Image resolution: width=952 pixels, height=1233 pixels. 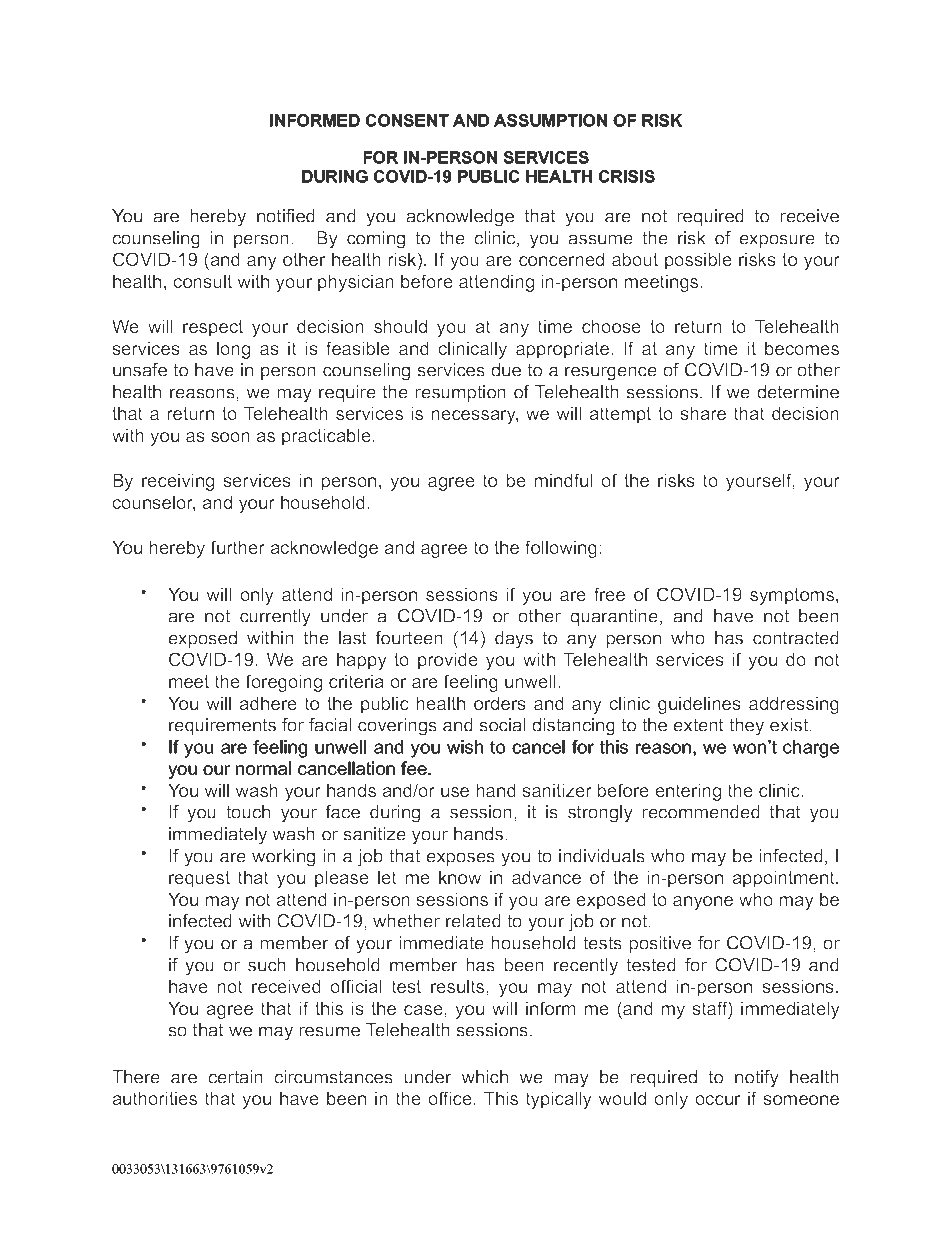 I want to click on currently, so click(x=275, y=618).
